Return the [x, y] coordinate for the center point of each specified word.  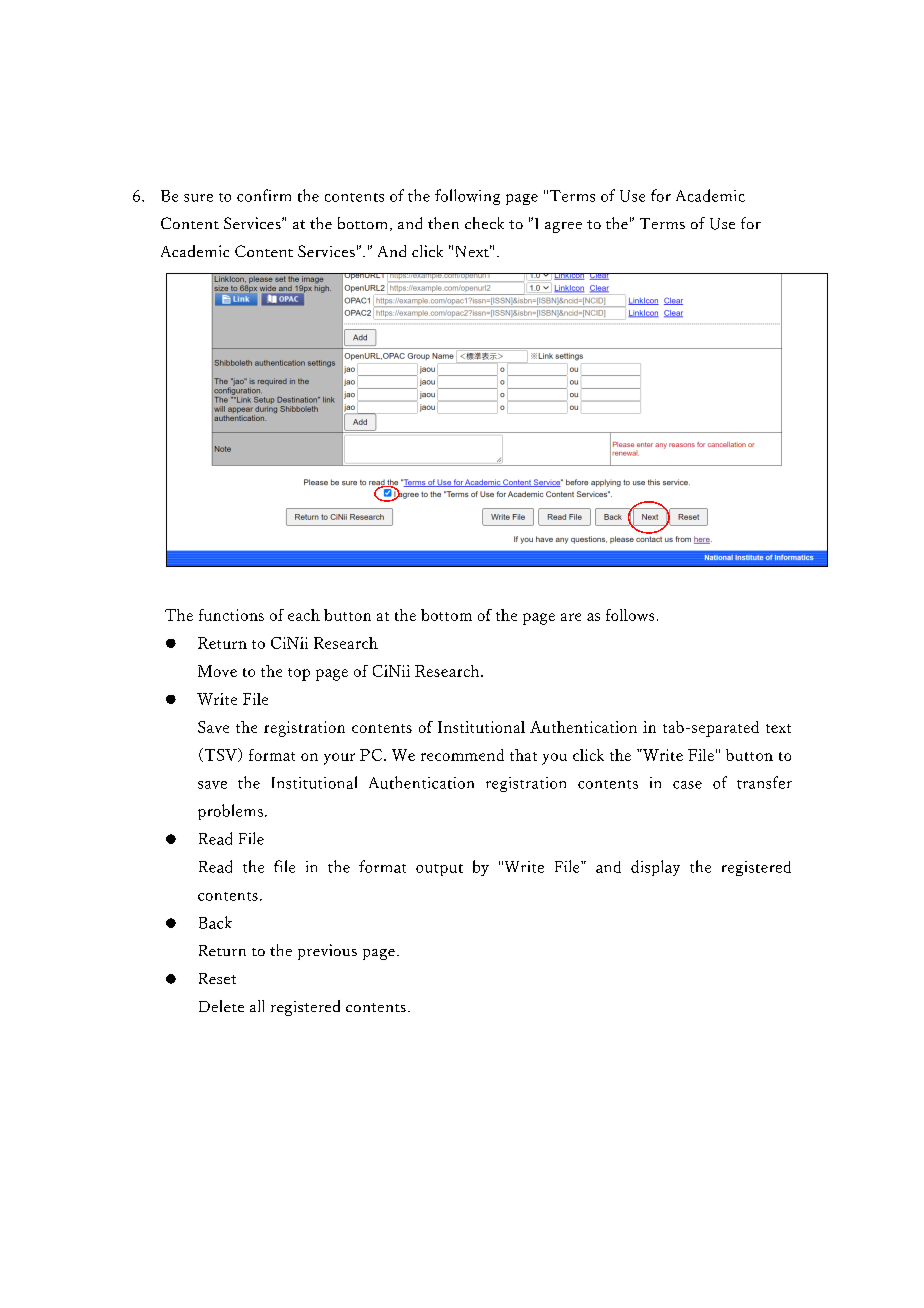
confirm [264, 195]
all [257, 1006]
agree [563, 227]
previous [327, 952]
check [484, 223]
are [571, 617]
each [304, 615]
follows [630, 615]
